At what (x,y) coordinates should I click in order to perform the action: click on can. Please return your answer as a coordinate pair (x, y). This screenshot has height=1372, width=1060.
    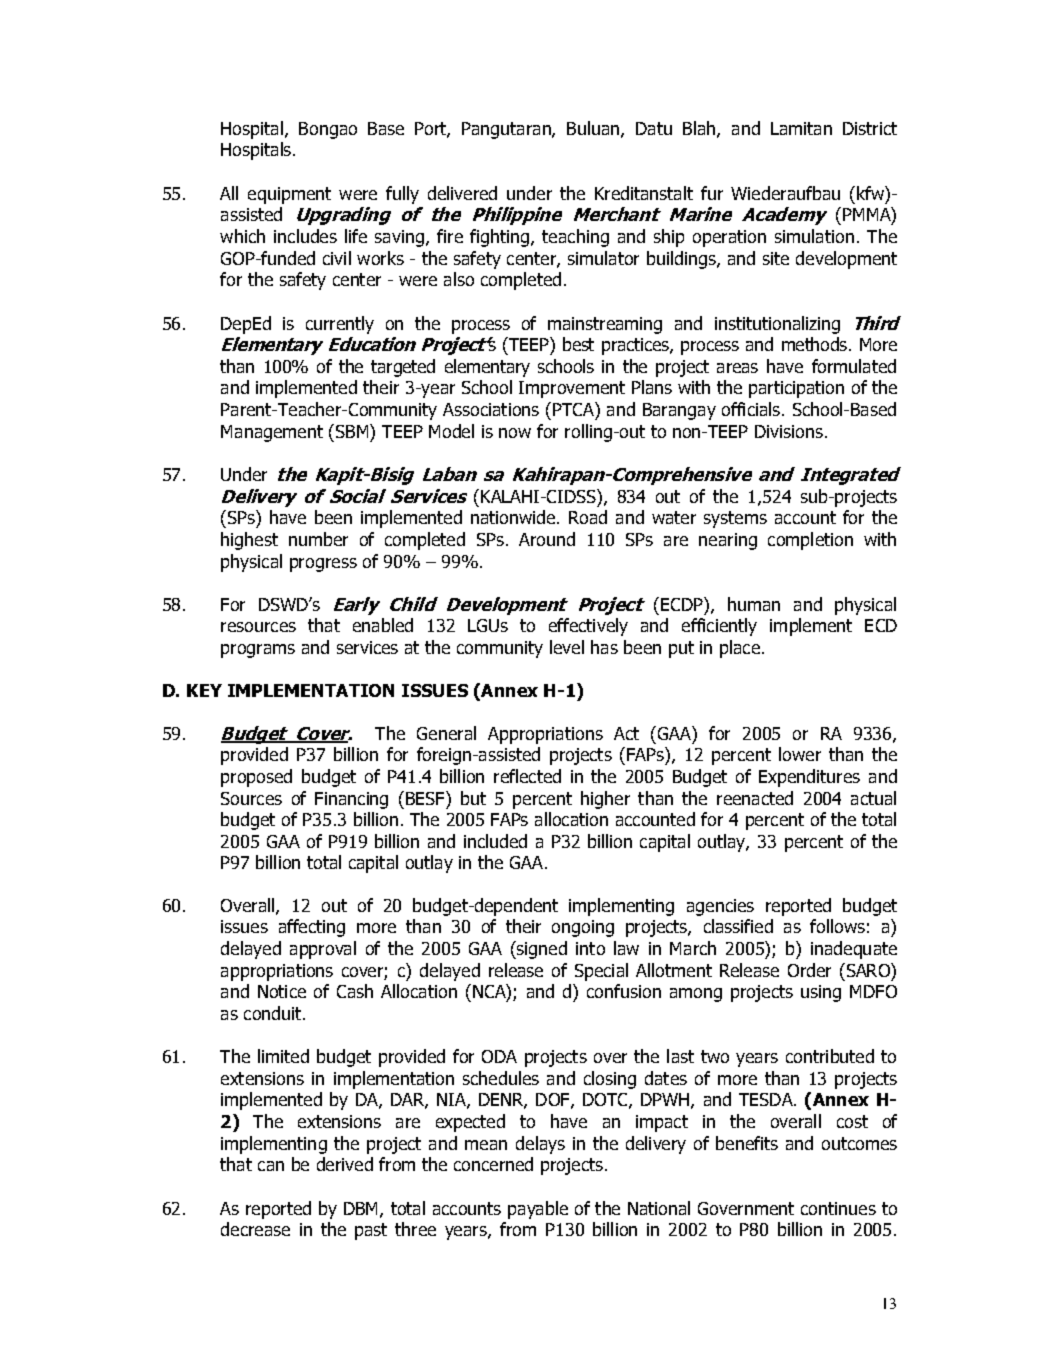
    Looking at the image, I should click on (271, 1166).
